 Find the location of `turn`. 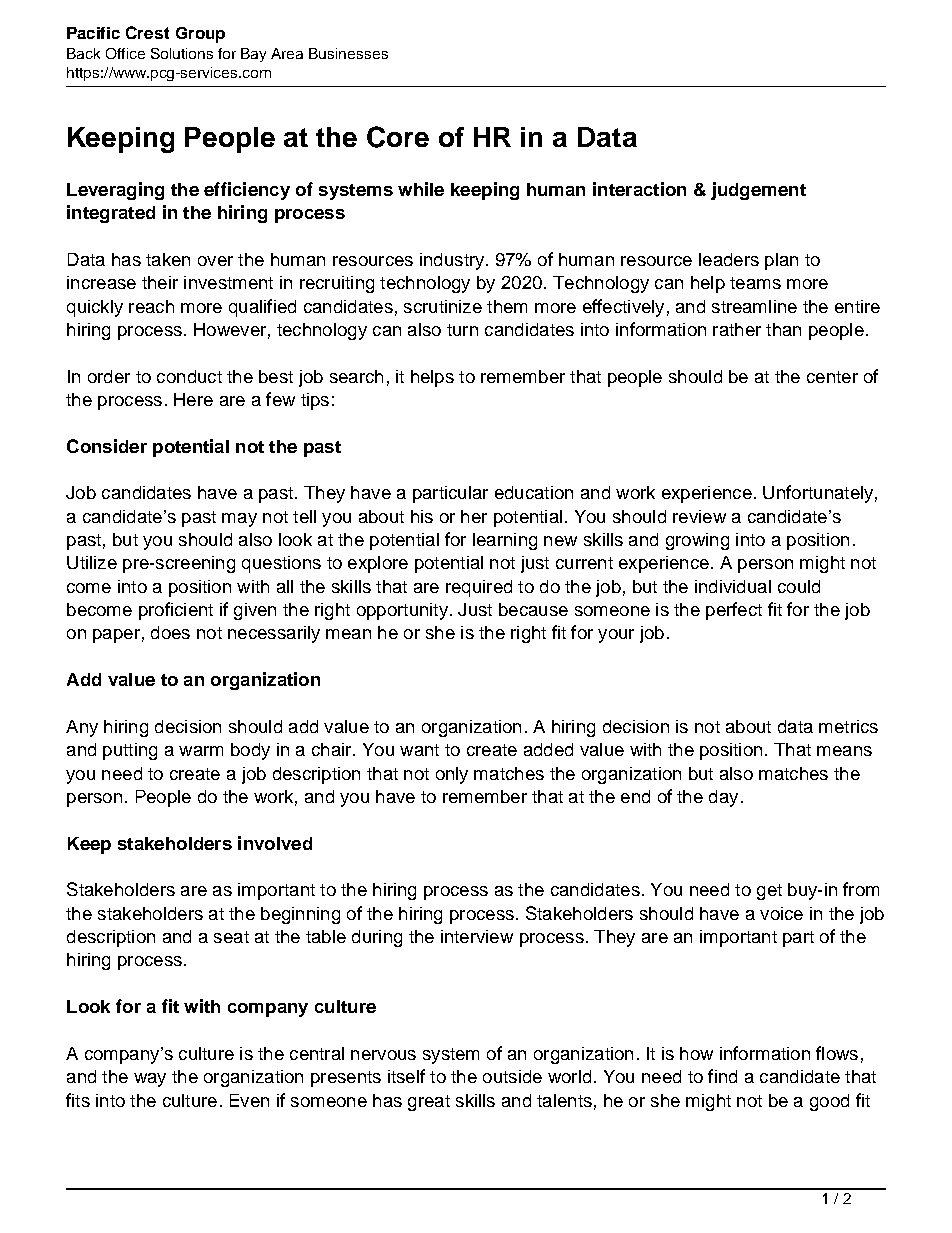

turn is located at coordinates (462, 330).
